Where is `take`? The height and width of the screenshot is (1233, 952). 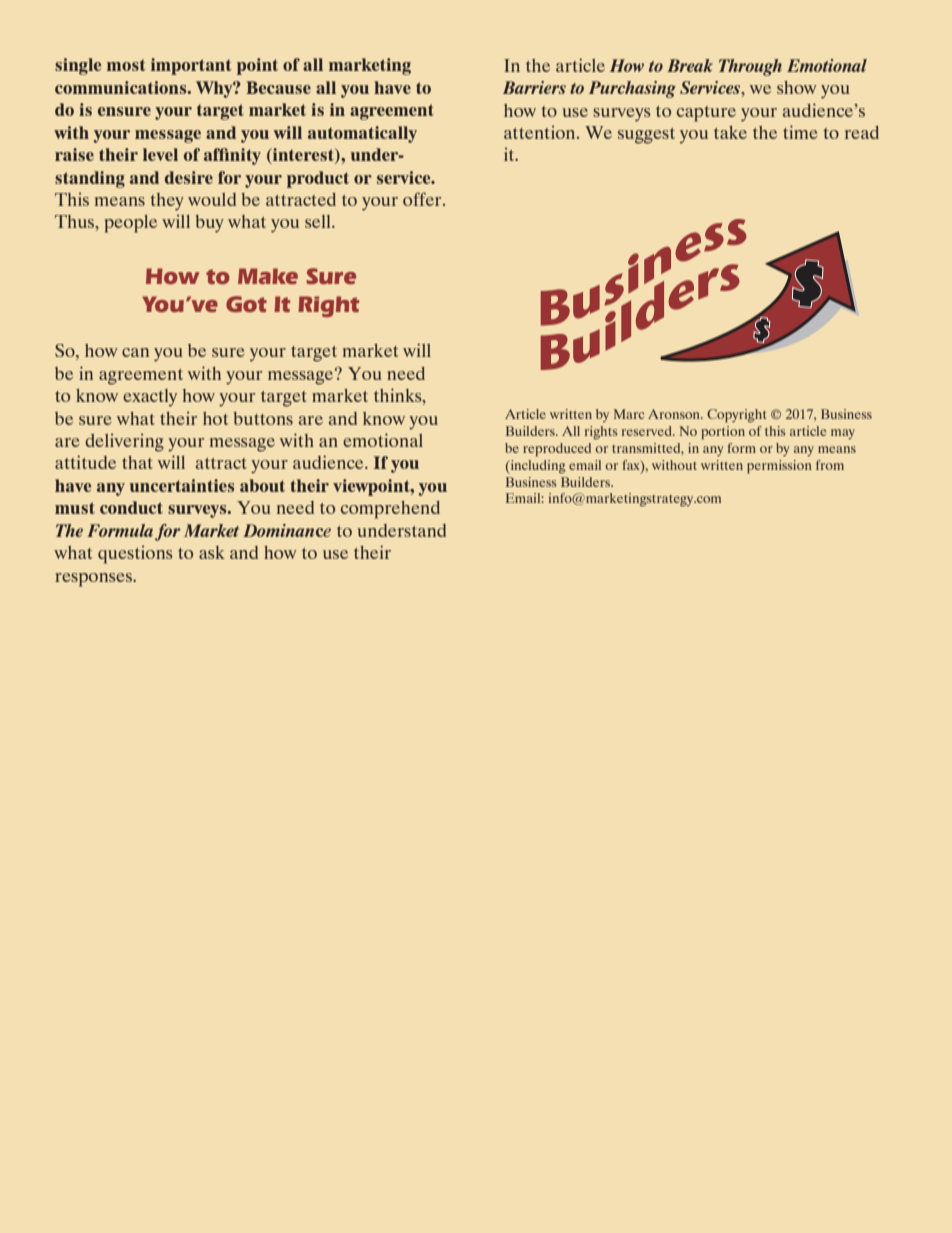
take is located at coordinates (730, 132).
